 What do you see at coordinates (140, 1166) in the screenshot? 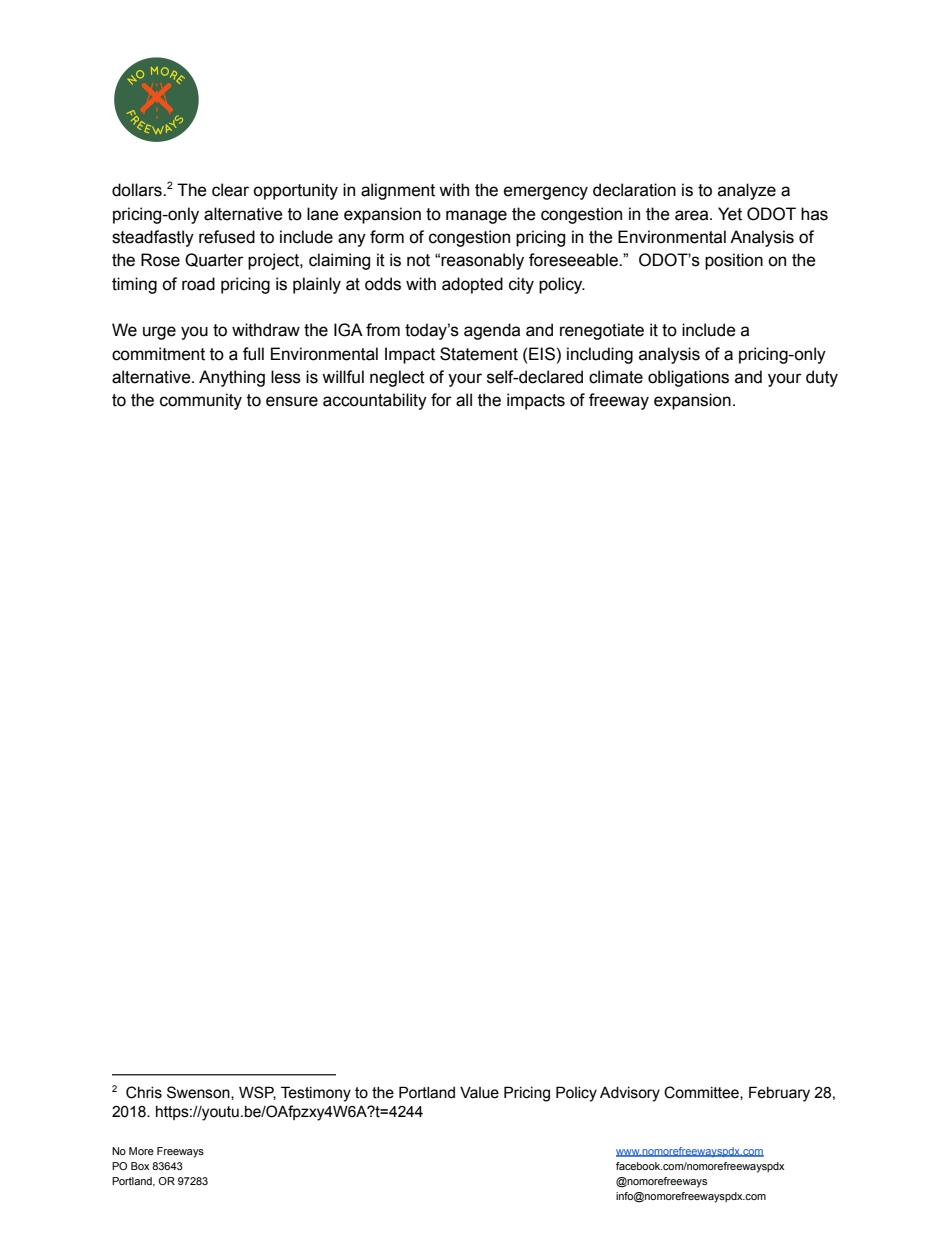
I see `Box` at bounding box center [140, 1166].
